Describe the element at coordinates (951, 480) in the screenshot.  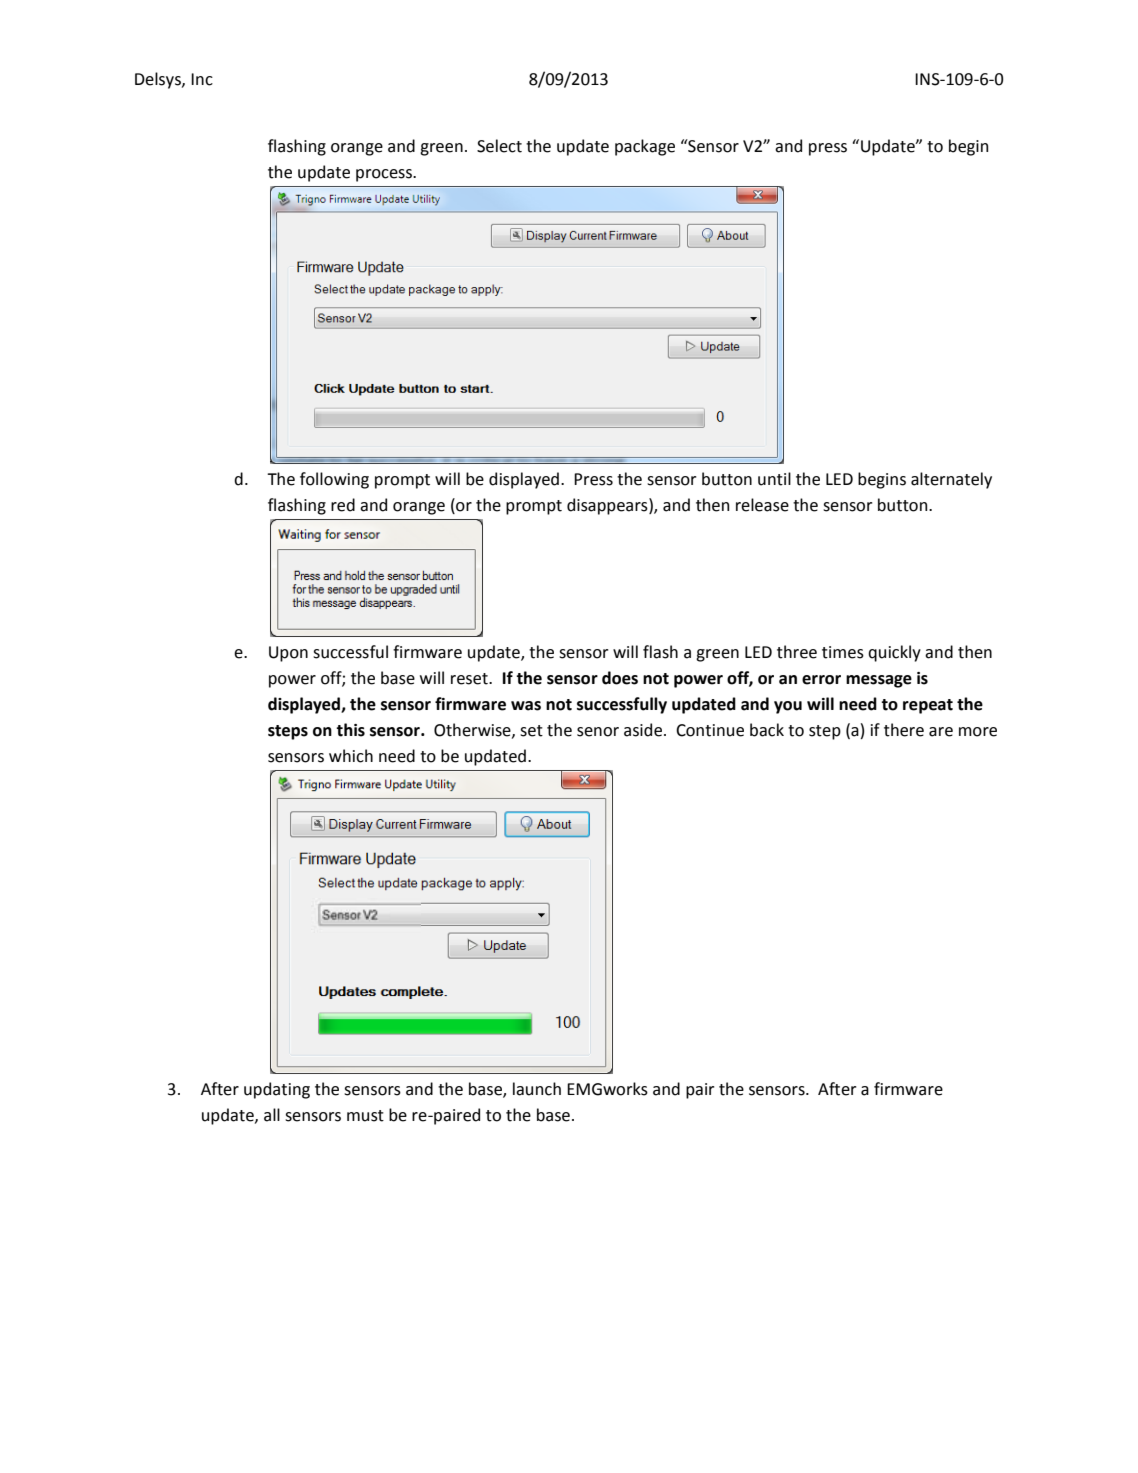
I see `alternately` at that location.
